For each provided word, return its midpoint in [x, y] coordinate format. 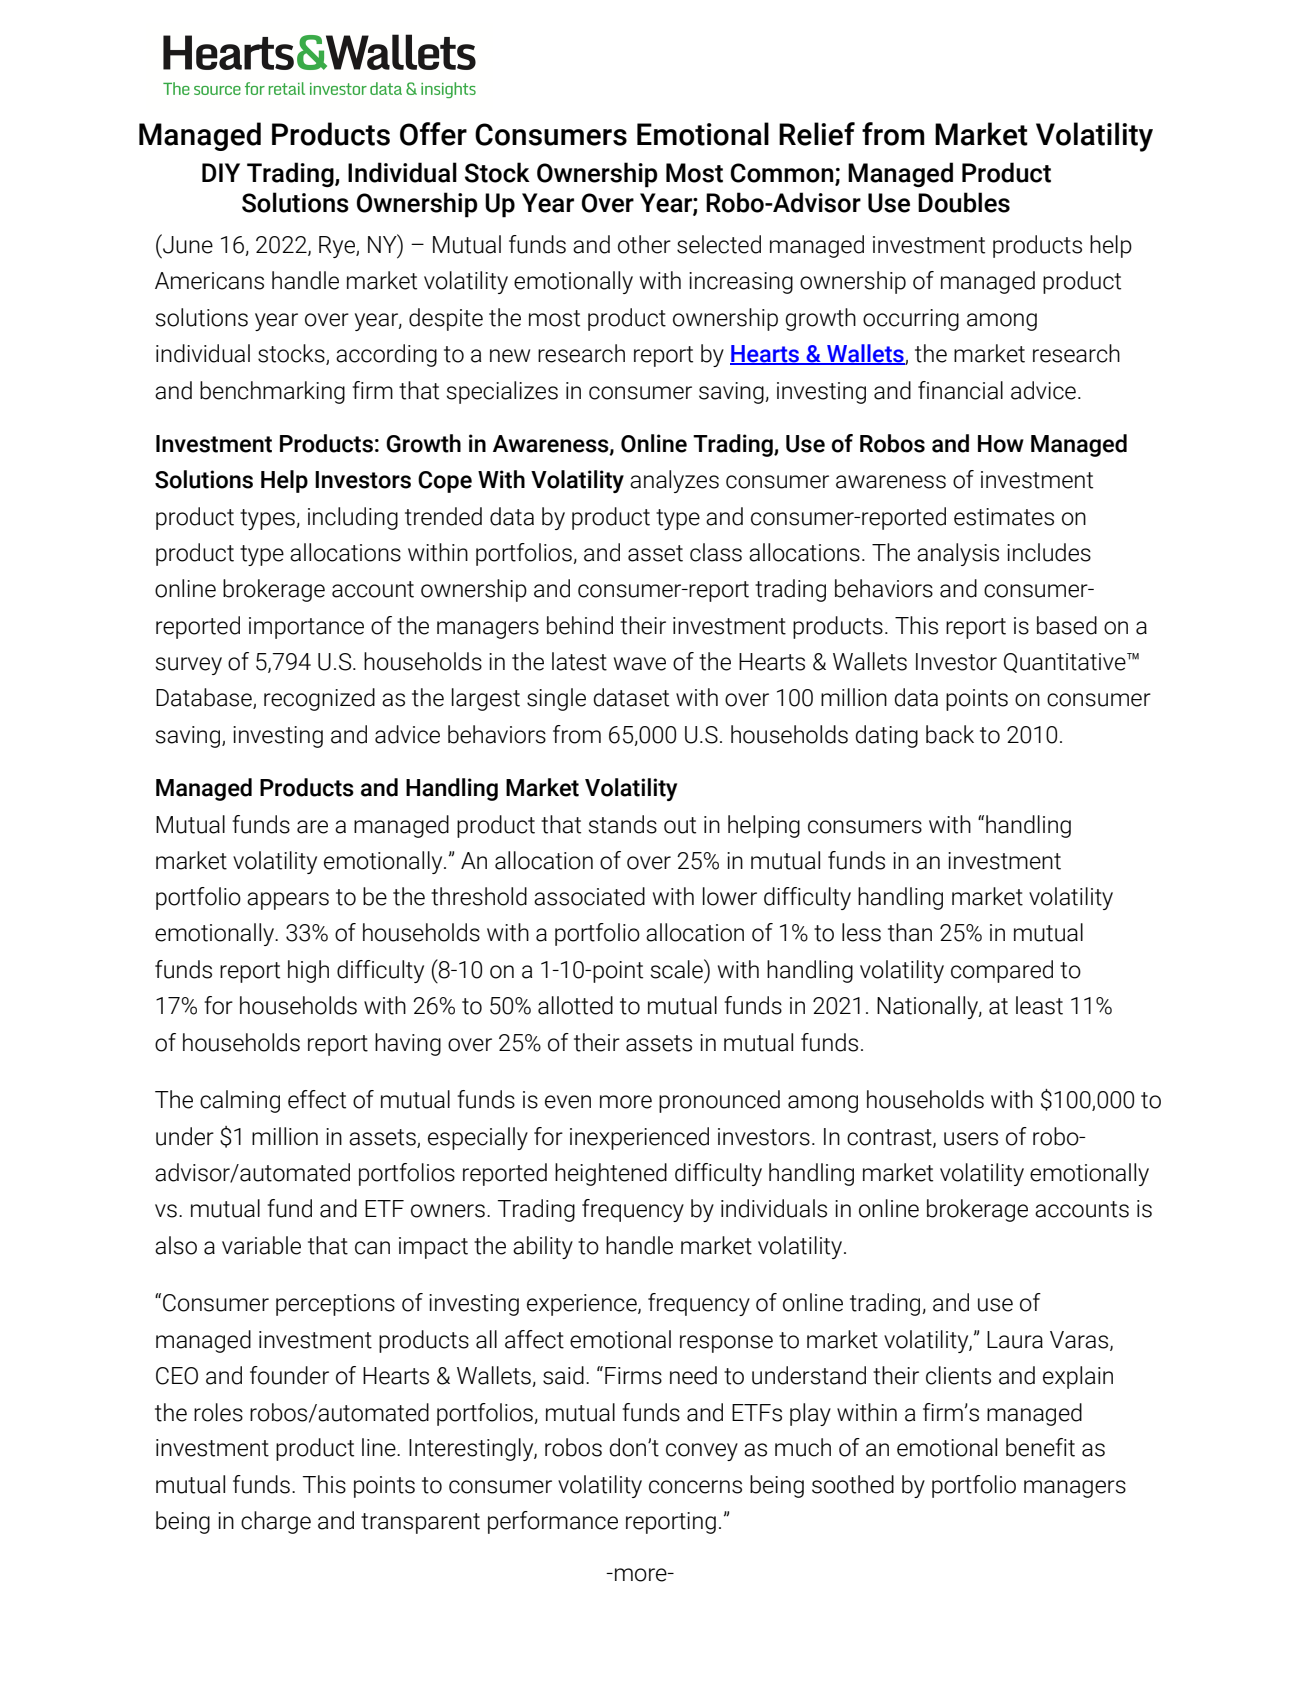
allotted [575, 1005]
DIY [221, 172]
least [1039, 1005]
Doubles [964, 202]
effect [317, 1099]
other [644, 244]
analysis [958, 554]
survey [189, 666]
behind [580, 625]
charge [276, 1522]
